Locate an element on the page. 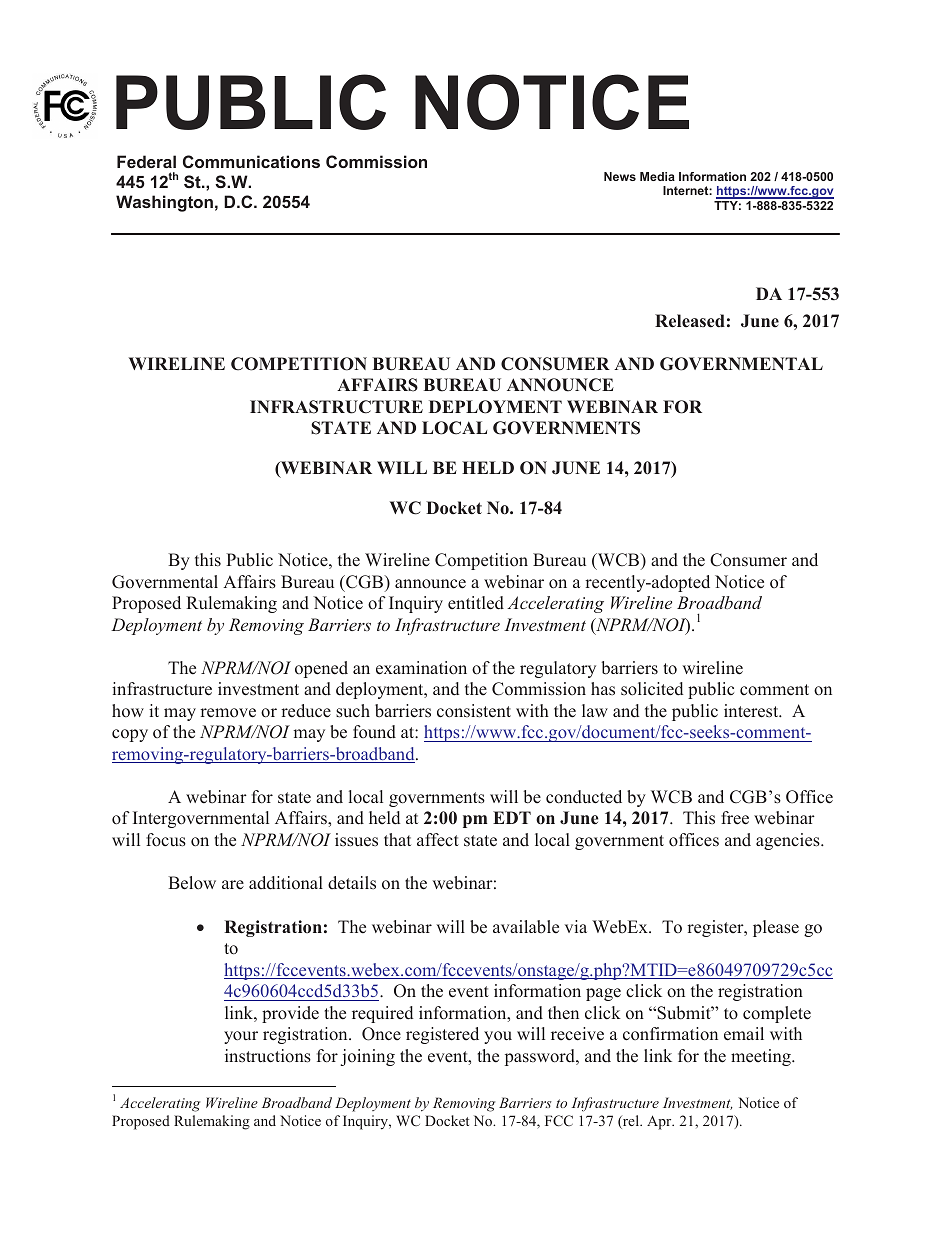 This document has height=1233, width=952. instructions is located at coordinates (268, 1056).
